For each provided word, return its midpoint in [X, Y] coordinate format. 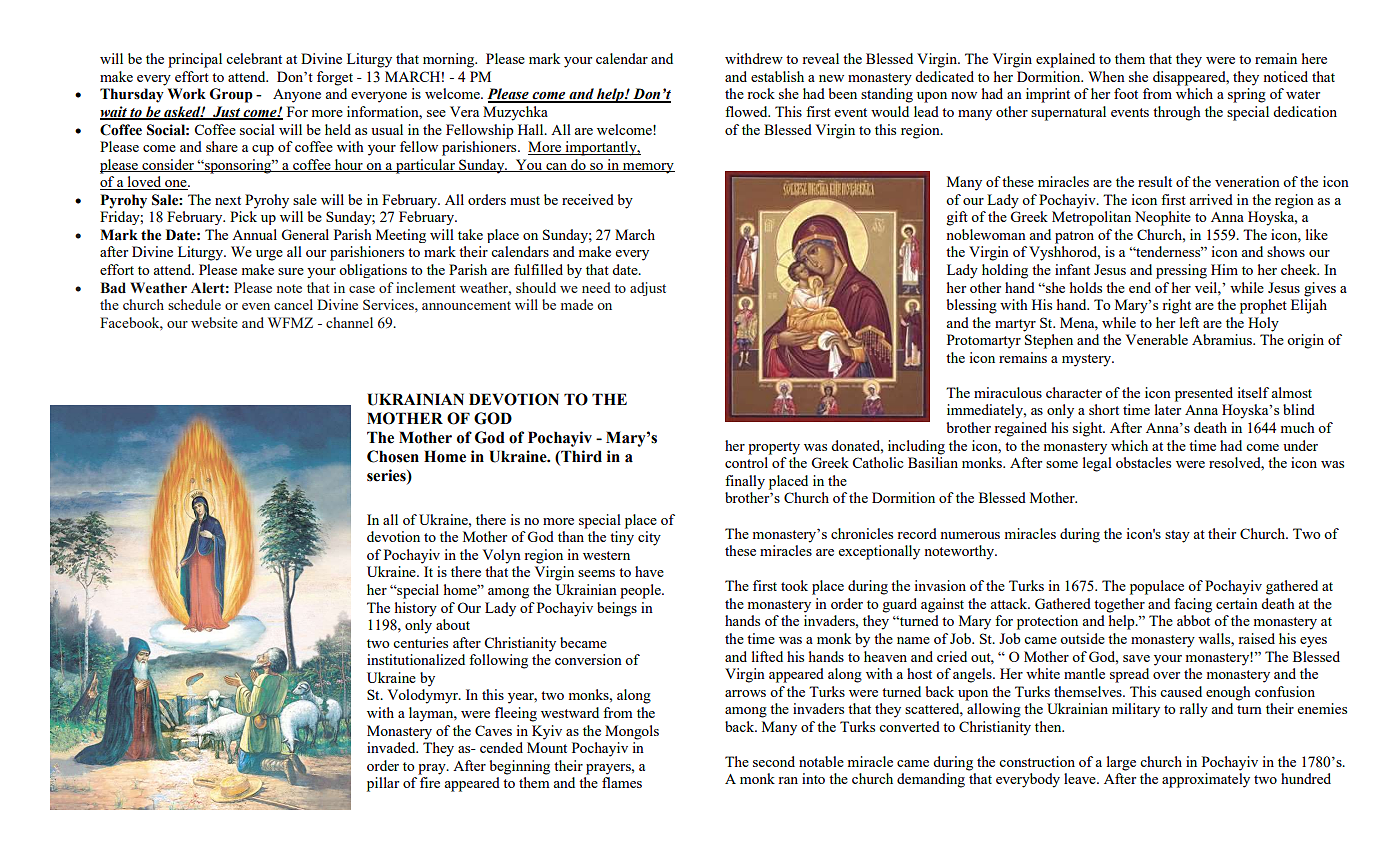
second [774, 761]
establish [777, 76]
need [596, 287]
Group [231, 95]
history [416, 609]
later [1168, 409]
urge [269, 255]
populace [1157, 587]
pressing [1181, 271]
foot [1126, 93]
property [774, 448]
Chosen [393, 456]
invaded [392, 747]
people [641, 591]
